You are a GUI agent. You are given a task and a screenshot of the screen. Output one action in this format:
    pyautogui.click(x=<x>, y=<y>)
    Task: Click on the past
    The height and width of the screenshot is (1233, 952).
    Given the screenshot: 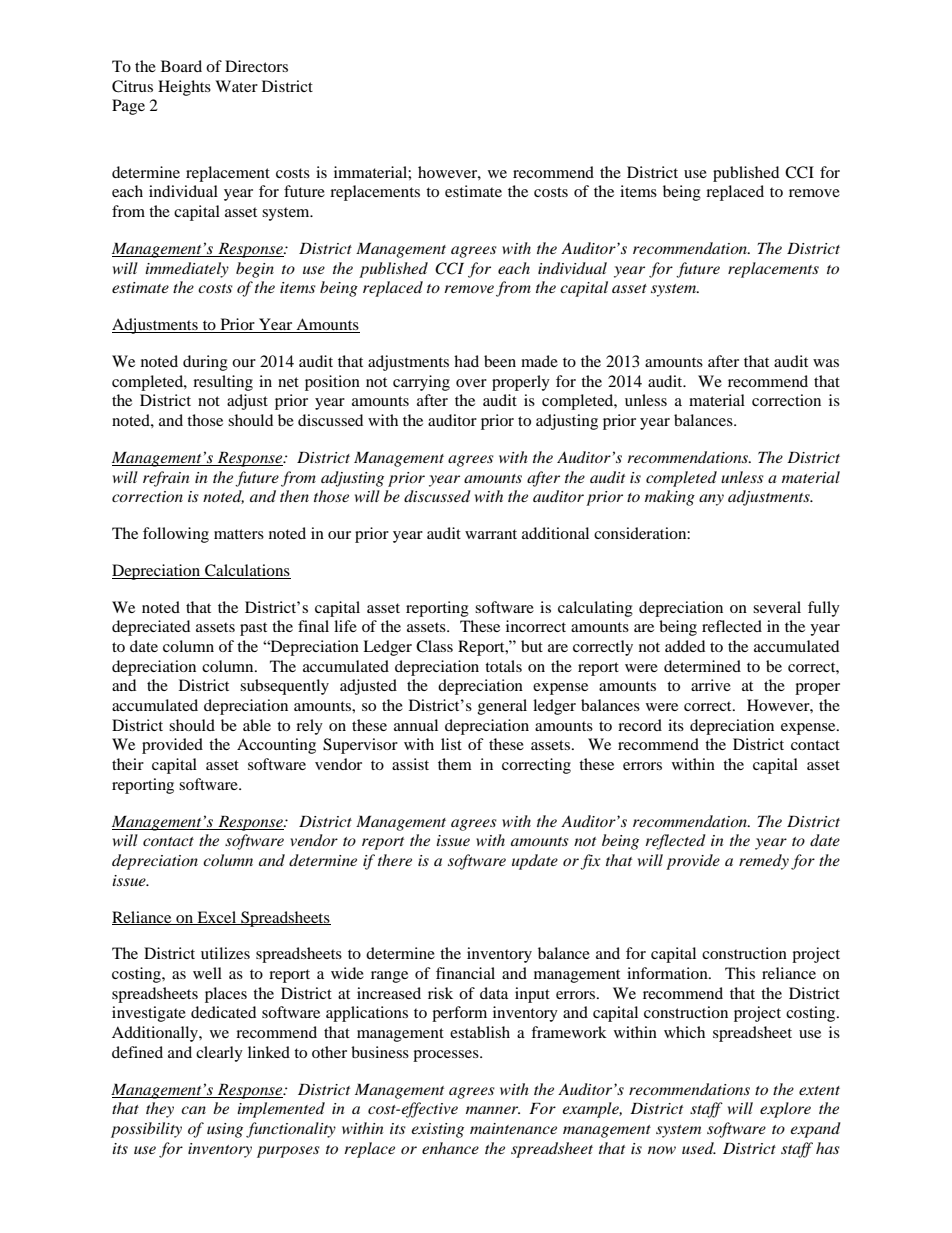 What is the action you would take?
    pyautogui.click(x=253, y=629)
